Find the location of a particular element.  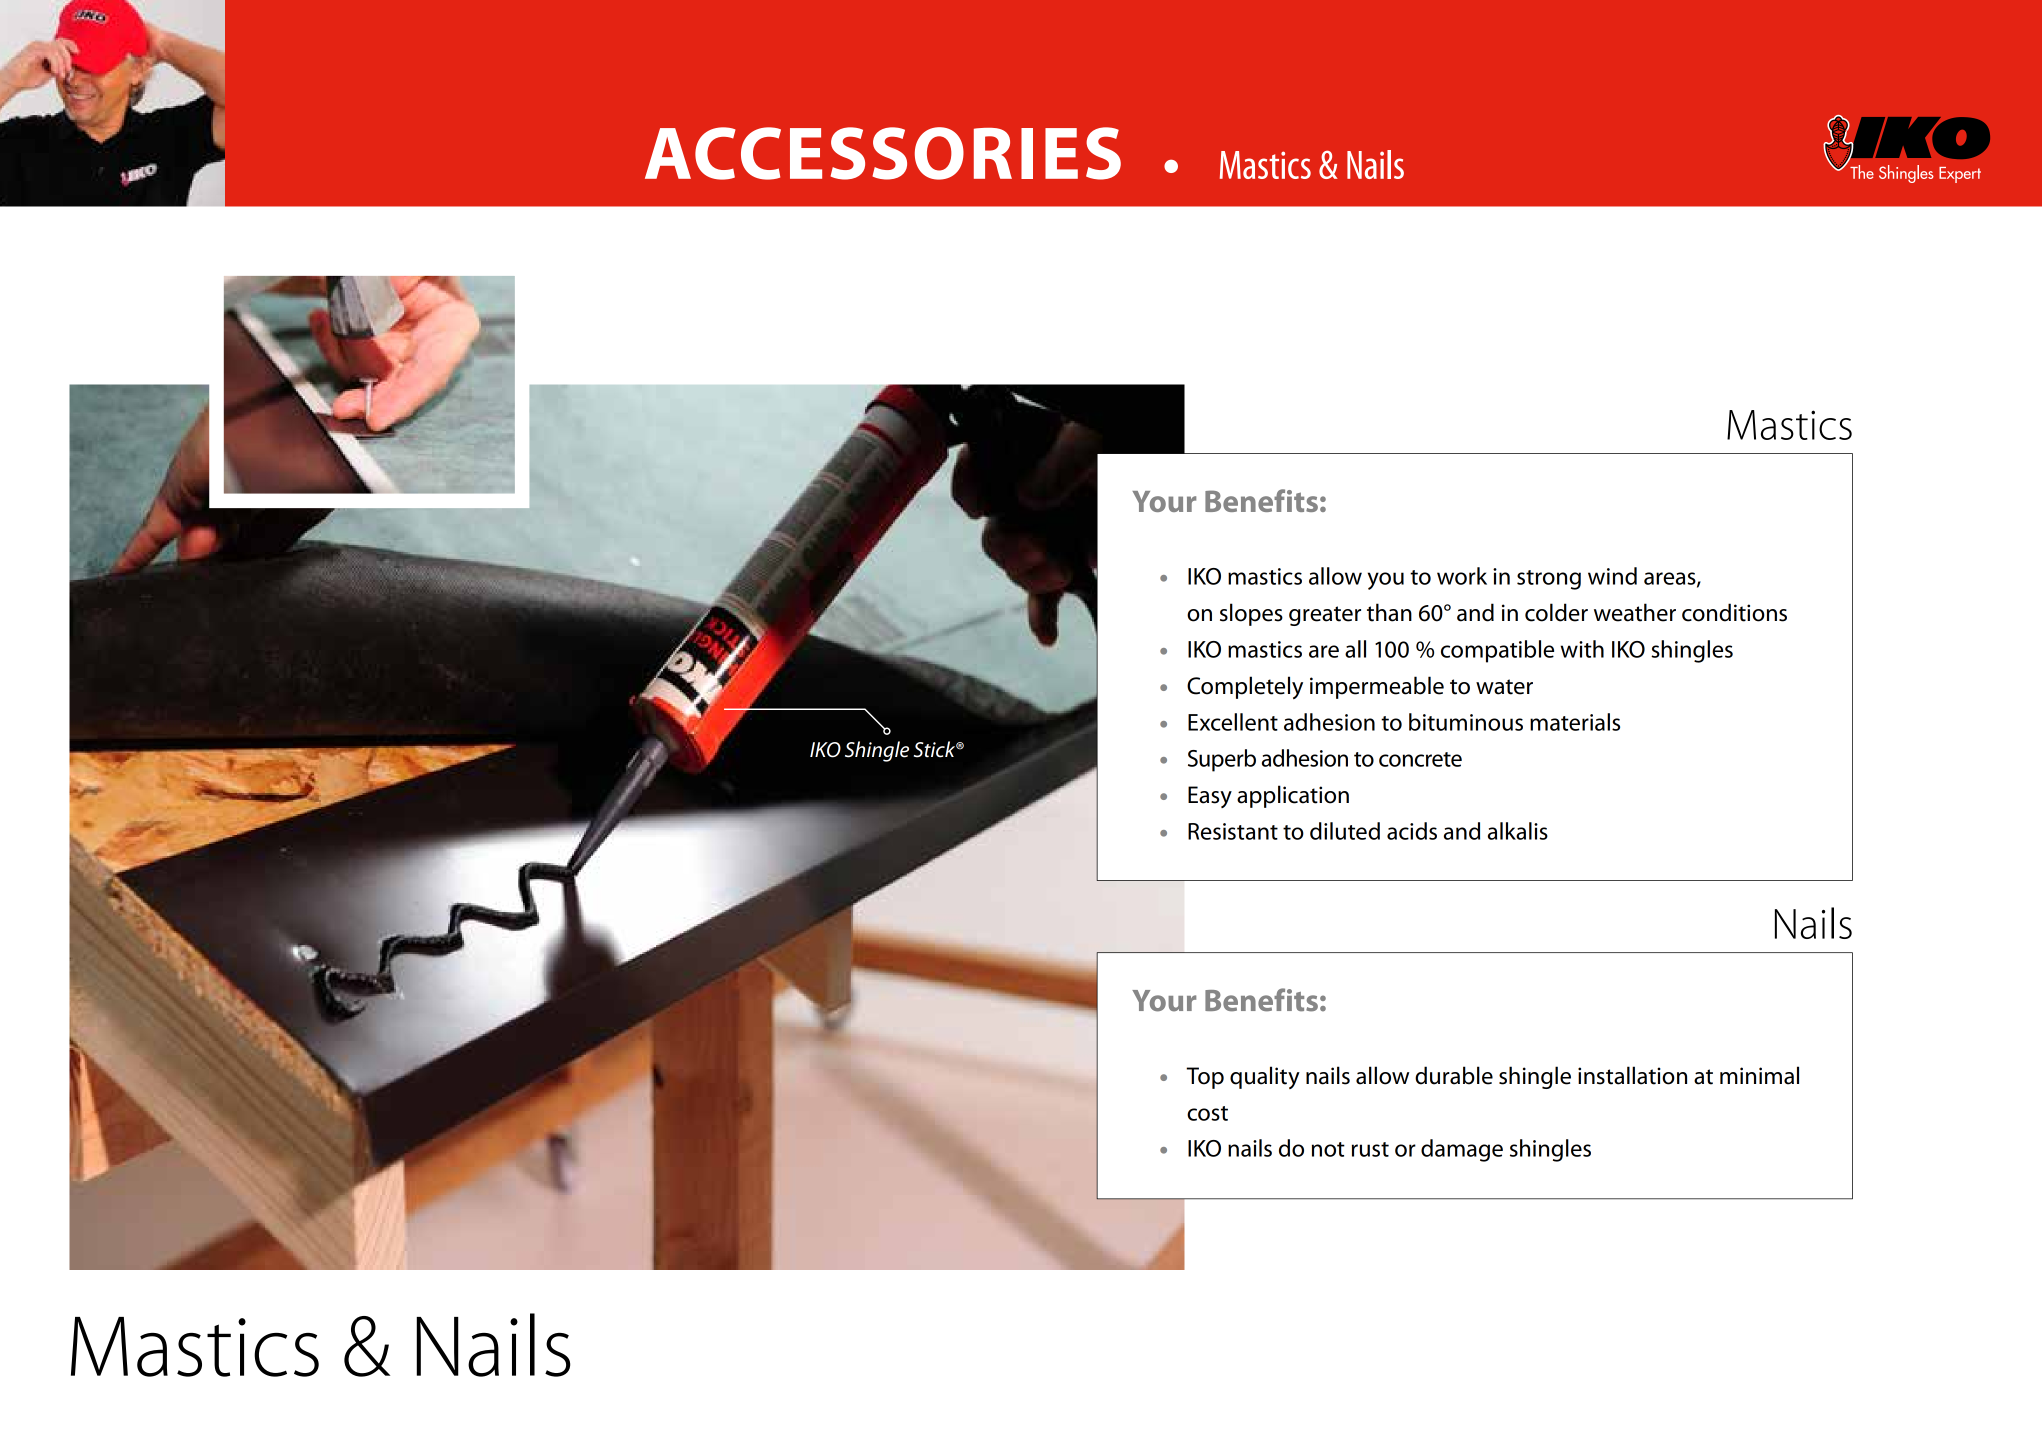

weather is located at coordinates (1635, 612).
